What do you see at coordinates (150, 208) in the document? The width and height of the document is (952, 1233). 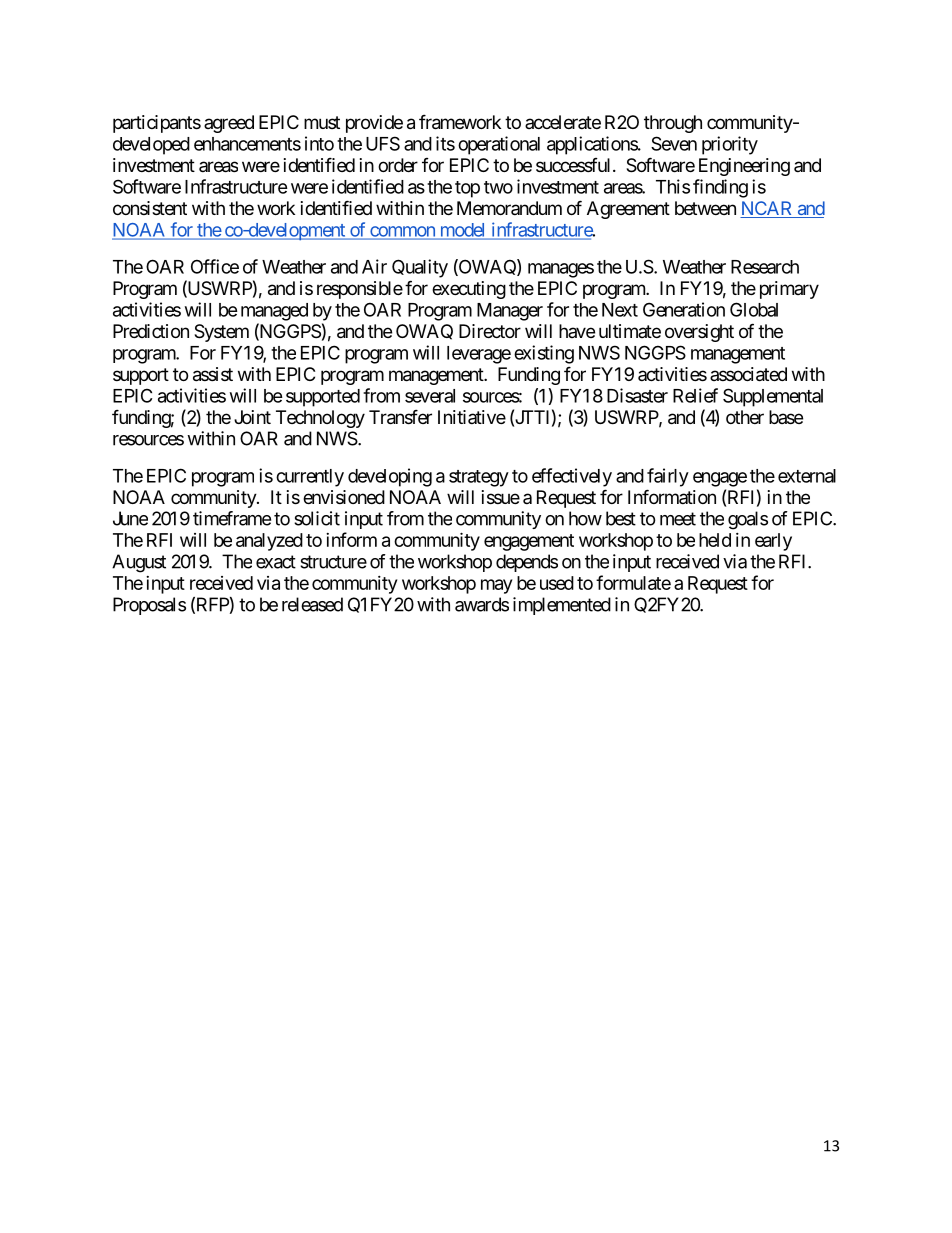 I see `consistent` at bounding box center [150, 208].
